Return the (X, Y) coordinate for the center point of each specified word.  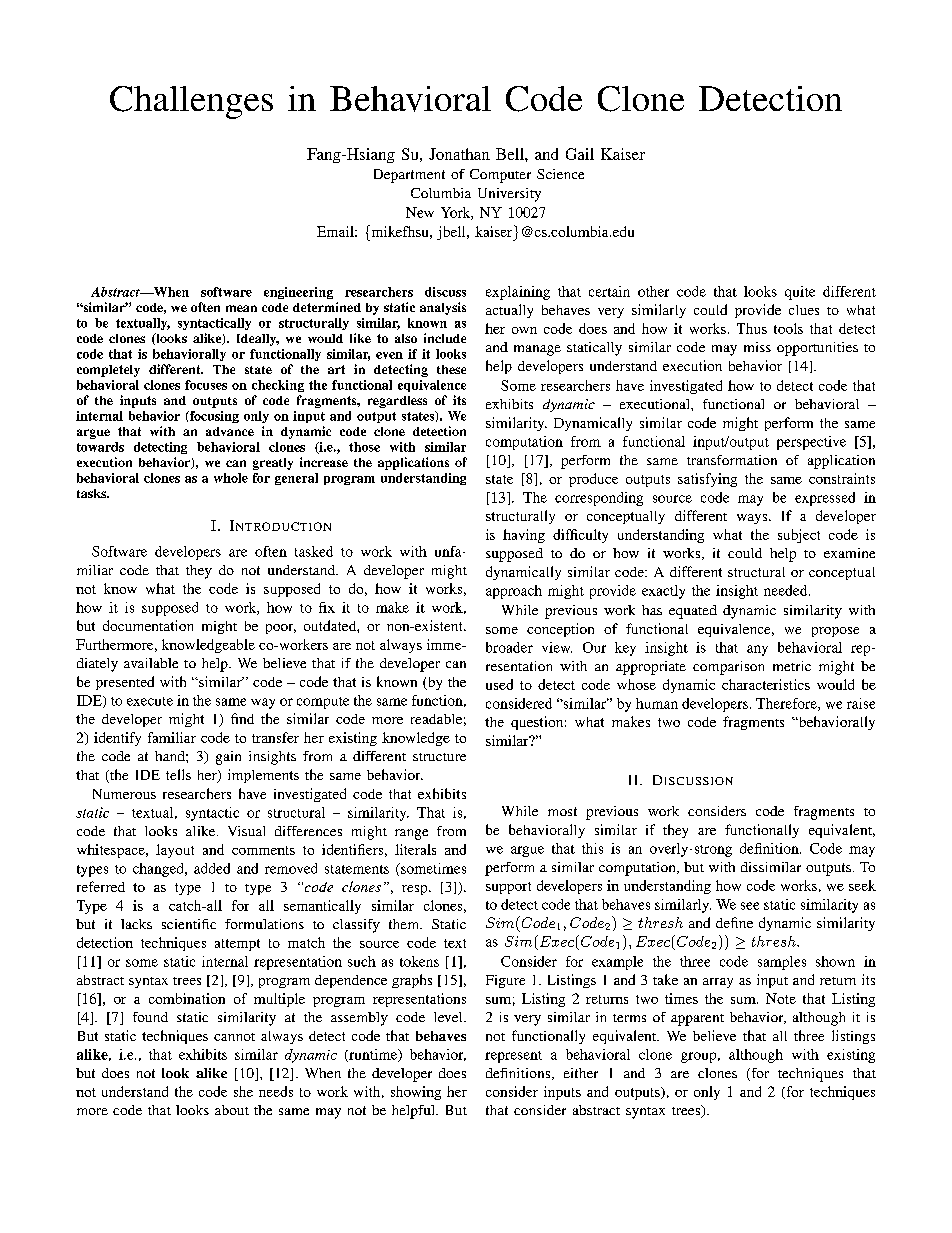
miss (757, 347)
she (243, 1091)
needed (787, 590)
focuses (206, 385)
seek (862, 885)
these (451, 369)
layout (175, 851)
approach (514, 592)
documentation (148, 625)
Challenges (191, 102)
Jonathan (459, 154)
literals (415, 849)
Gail (580, 154)
